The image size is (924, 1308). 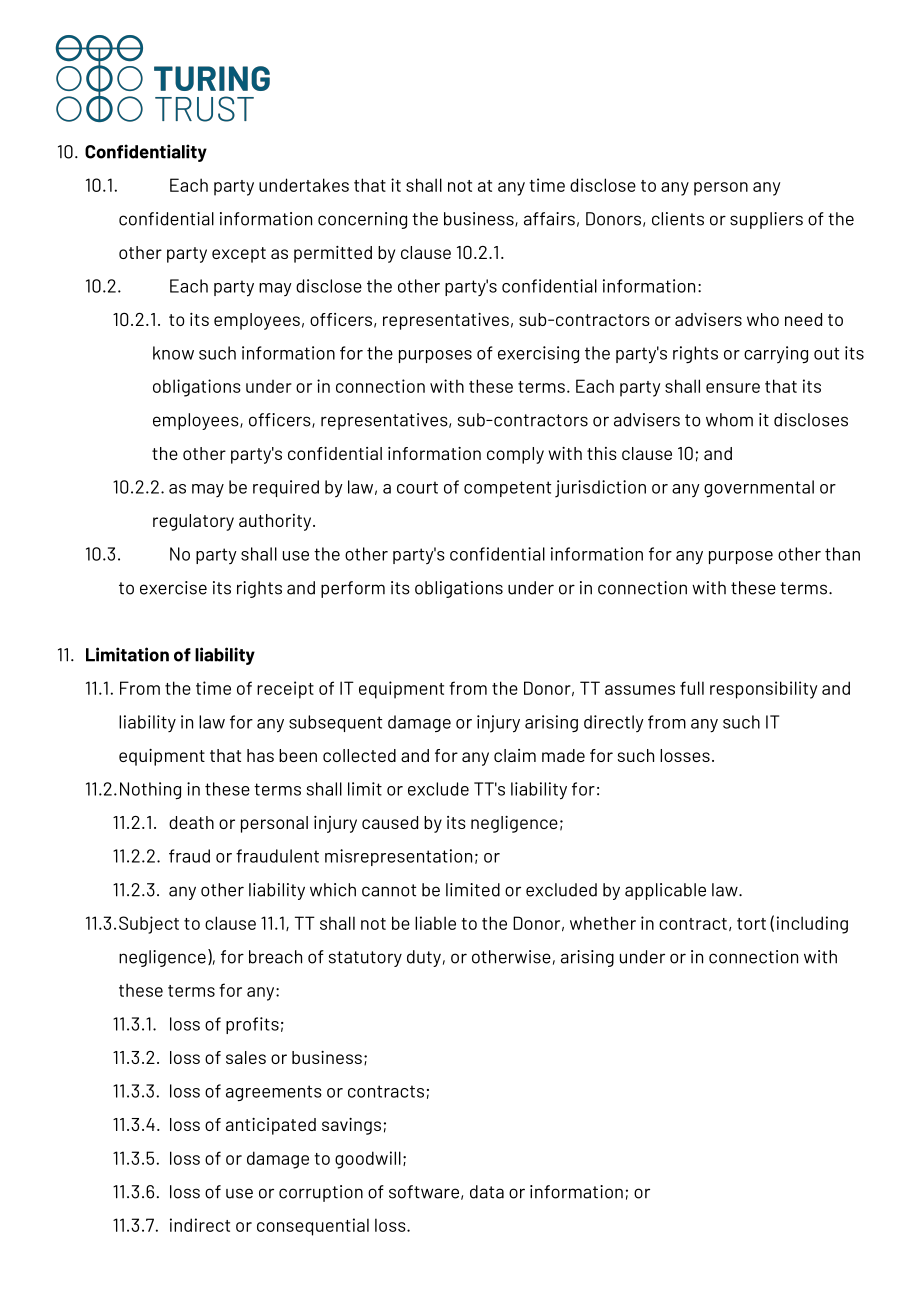 What do you see at coordinates (515, 755) in the page?
I see `claim` at bounding box center [515, 755].
